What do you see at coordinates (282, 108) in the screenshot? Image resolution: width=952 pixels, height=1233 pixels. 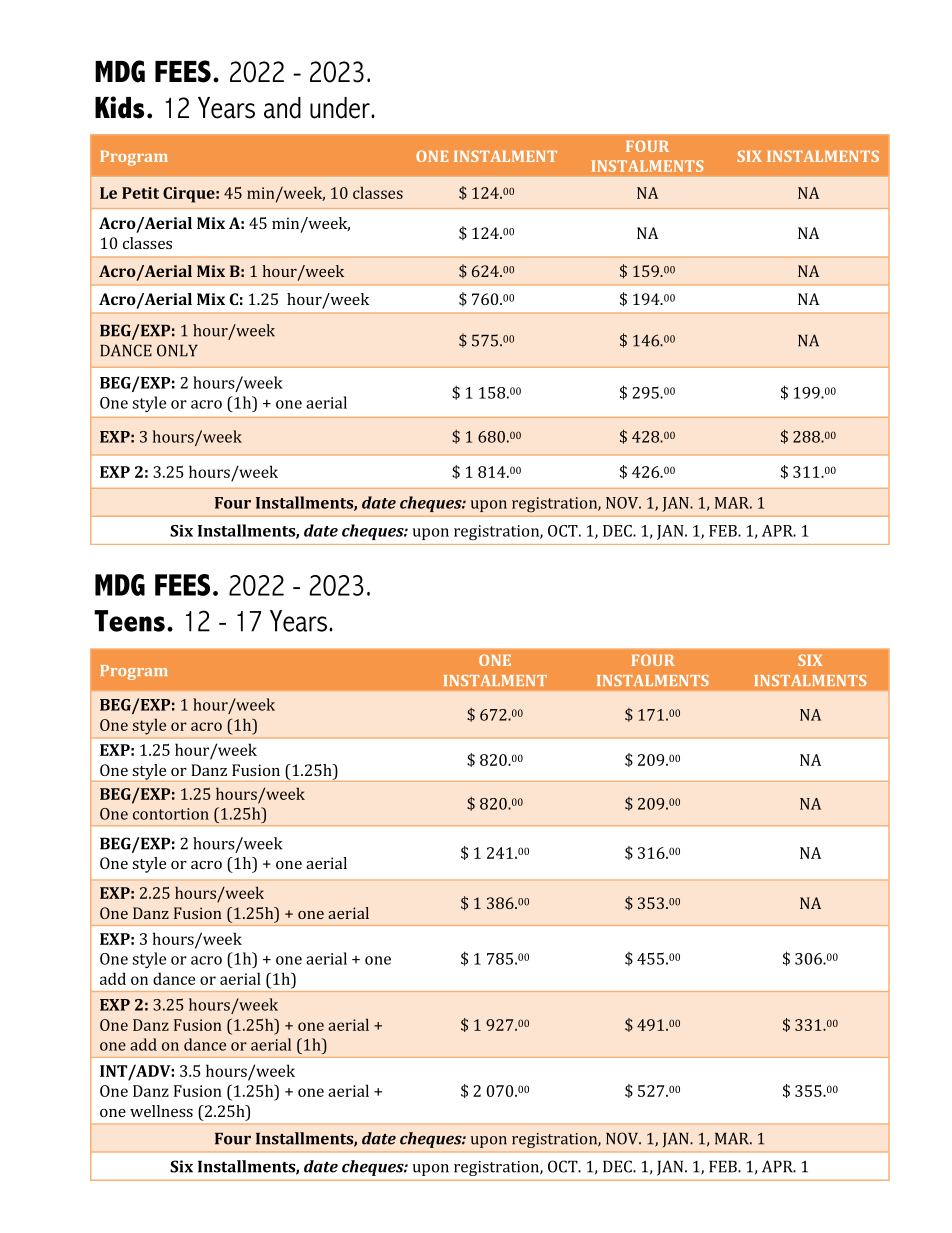 I see `and` at bounding box center [282, 108].
